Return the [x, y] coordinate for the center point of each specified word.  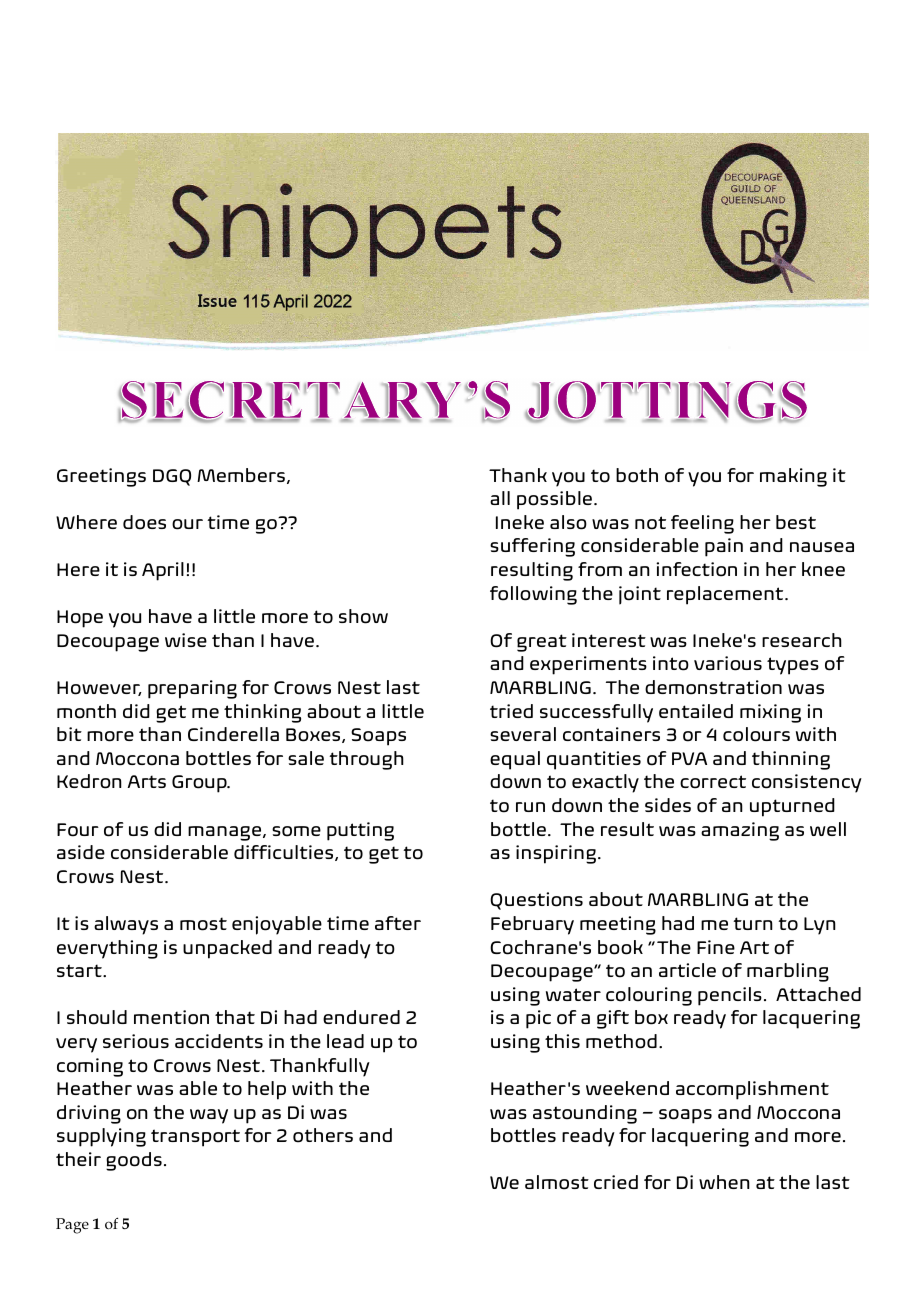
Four [78, 830]
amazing [740, 831]
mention [171, 1017]
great [542, 643]
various [728, 663]
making [793, 477]
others [323, 1135]
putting [360, 831]
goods [134, 1161]
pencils [730, 996]
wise [186, 640]
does [144, 522]
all [500, 498]
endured [361, 1017]
